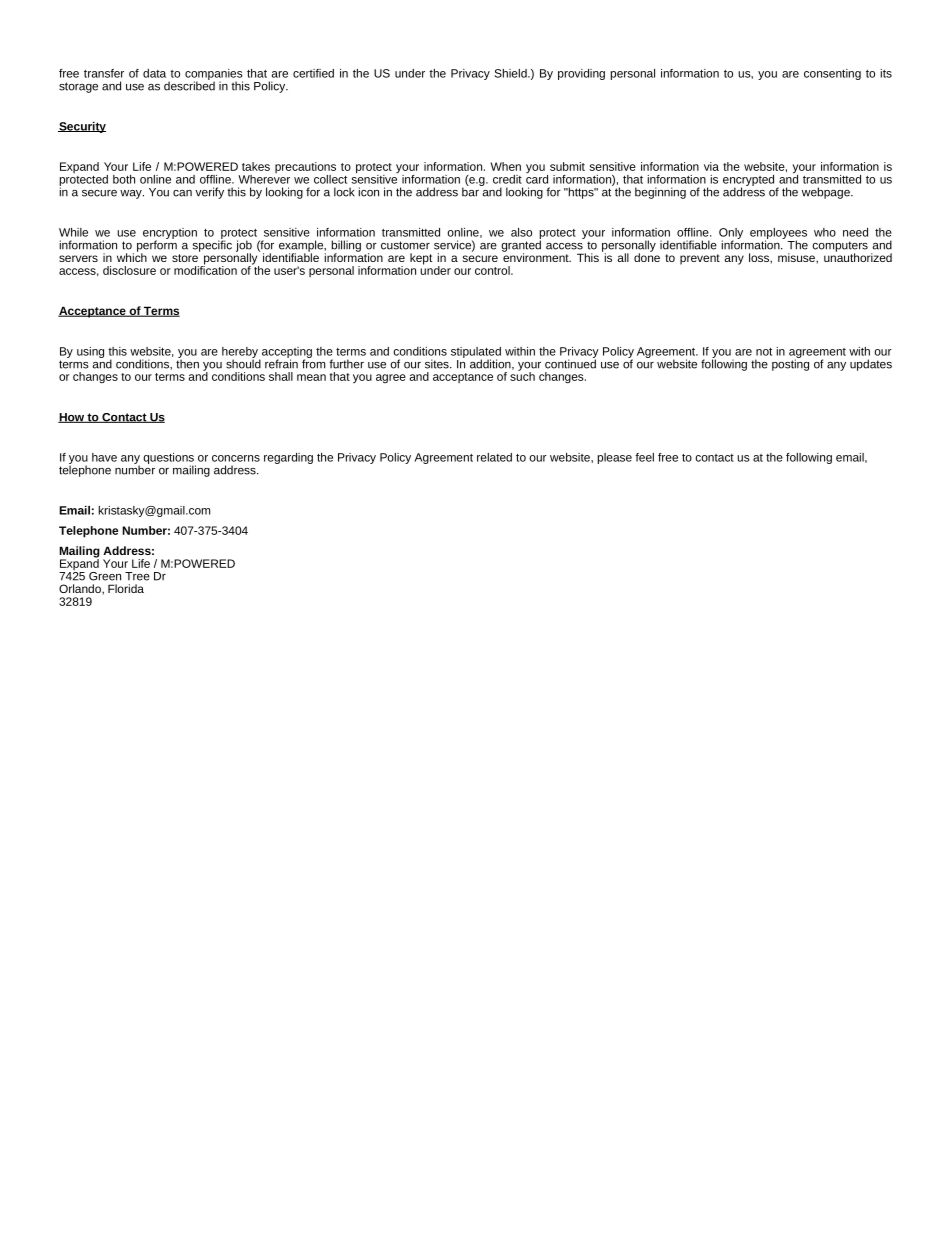 This page has width=952, height=1233. Describe the element at coordinates (764, 352) in the page. I see `not` at that location.
